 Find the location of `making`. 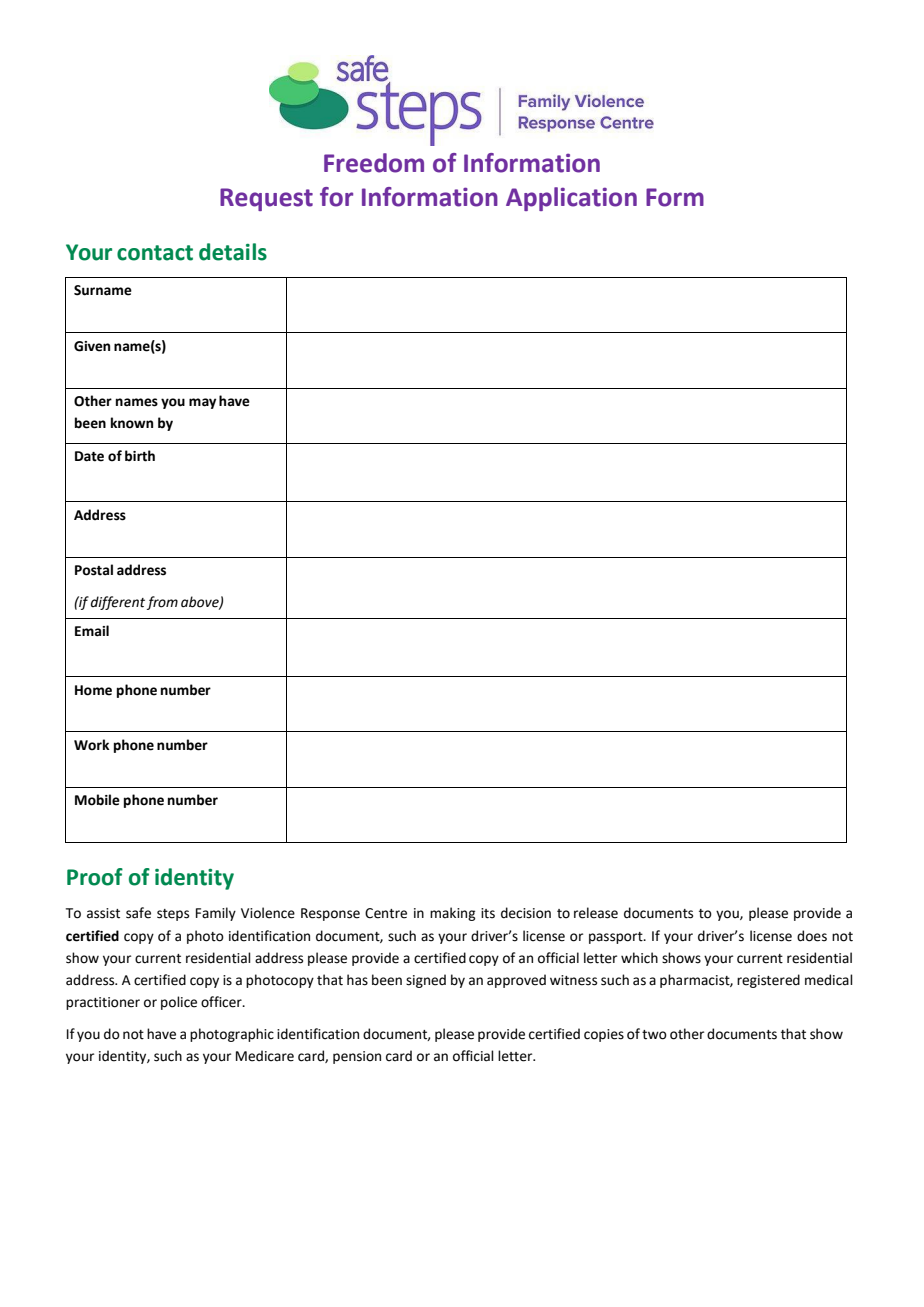

making is located at coordinates (452, 914).
